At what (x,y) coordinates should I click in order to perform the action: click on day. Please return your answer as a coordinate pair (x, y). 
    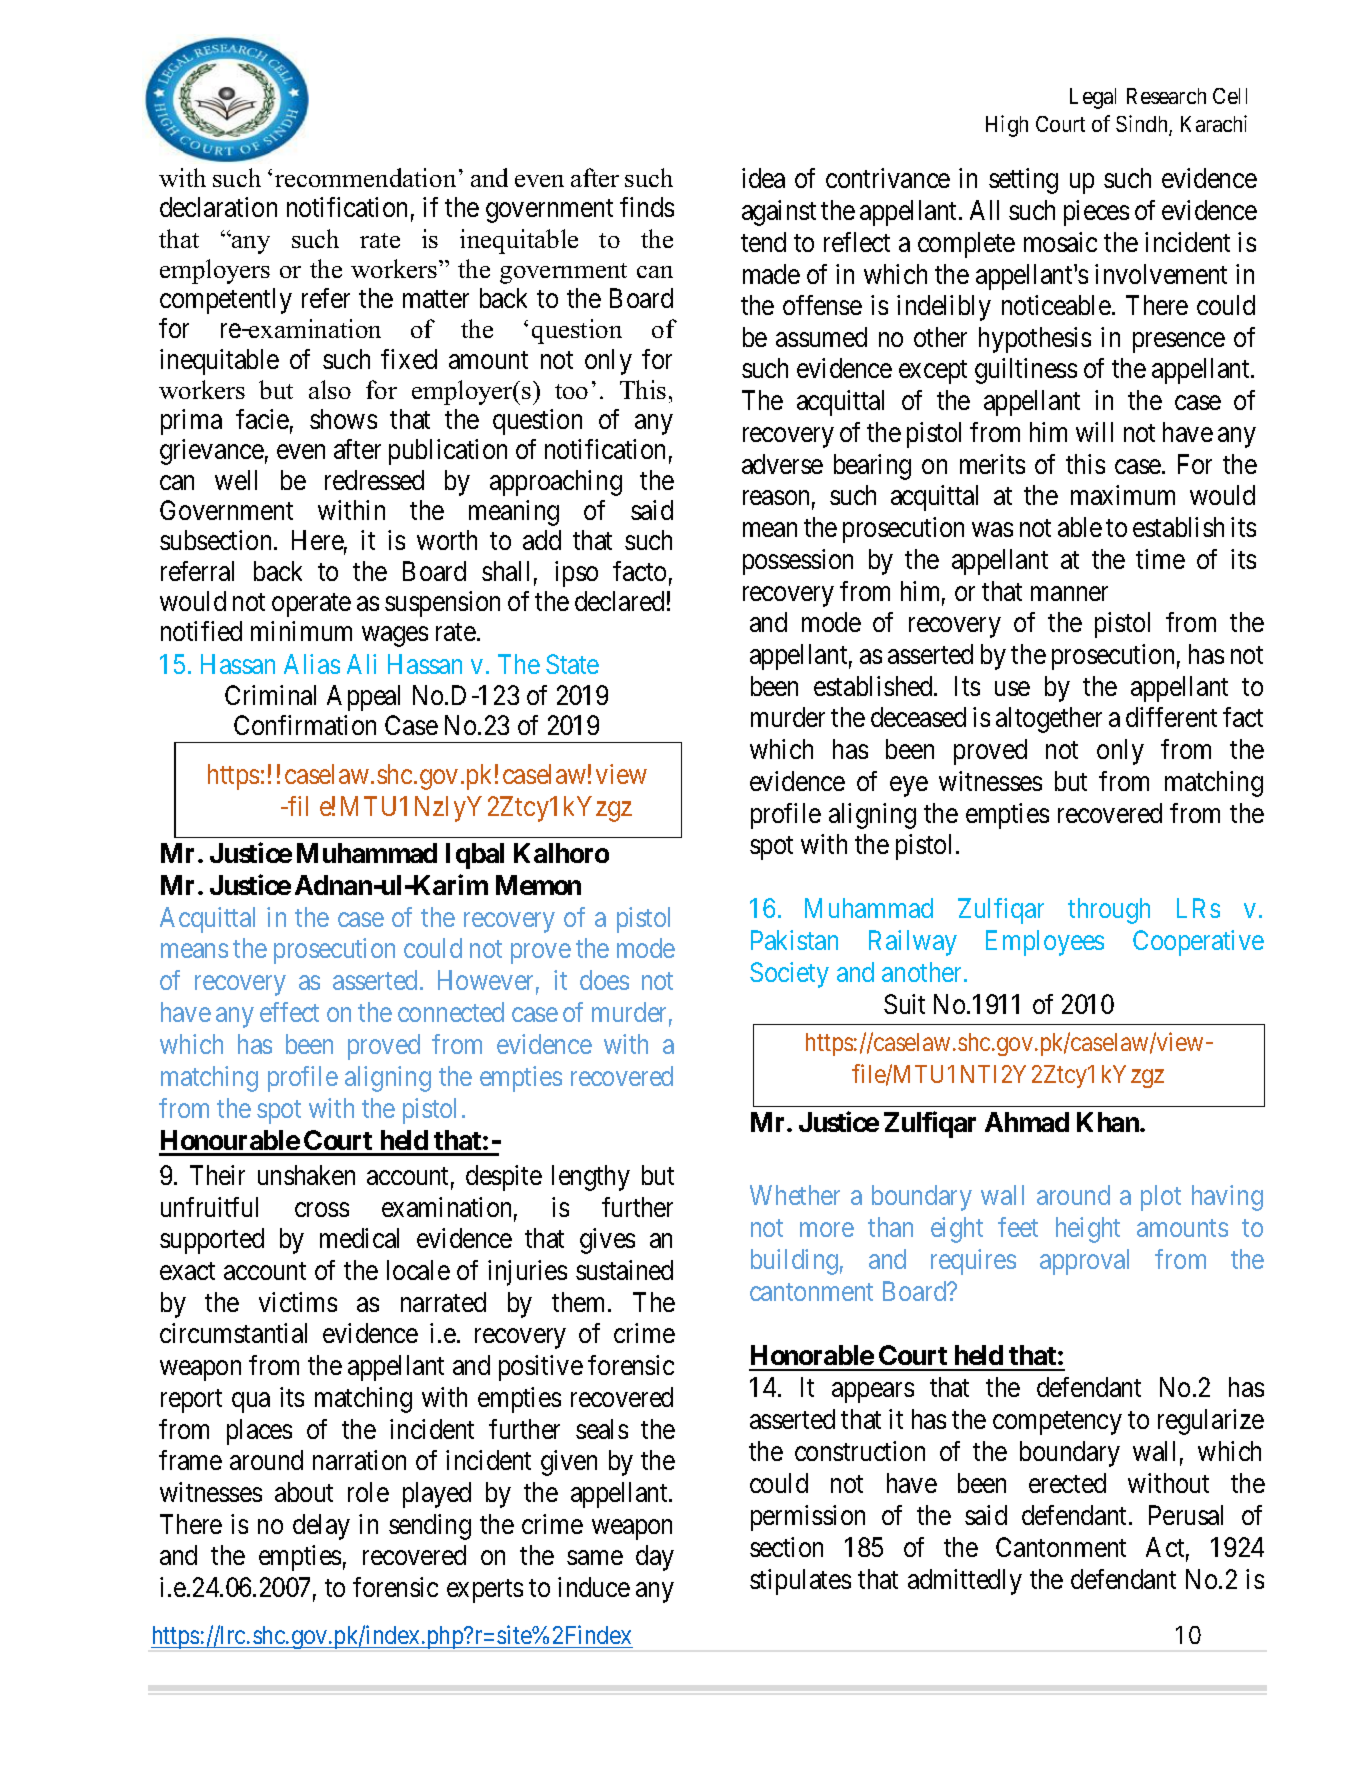
    Looking at the image, I should click on (655, 1558).
